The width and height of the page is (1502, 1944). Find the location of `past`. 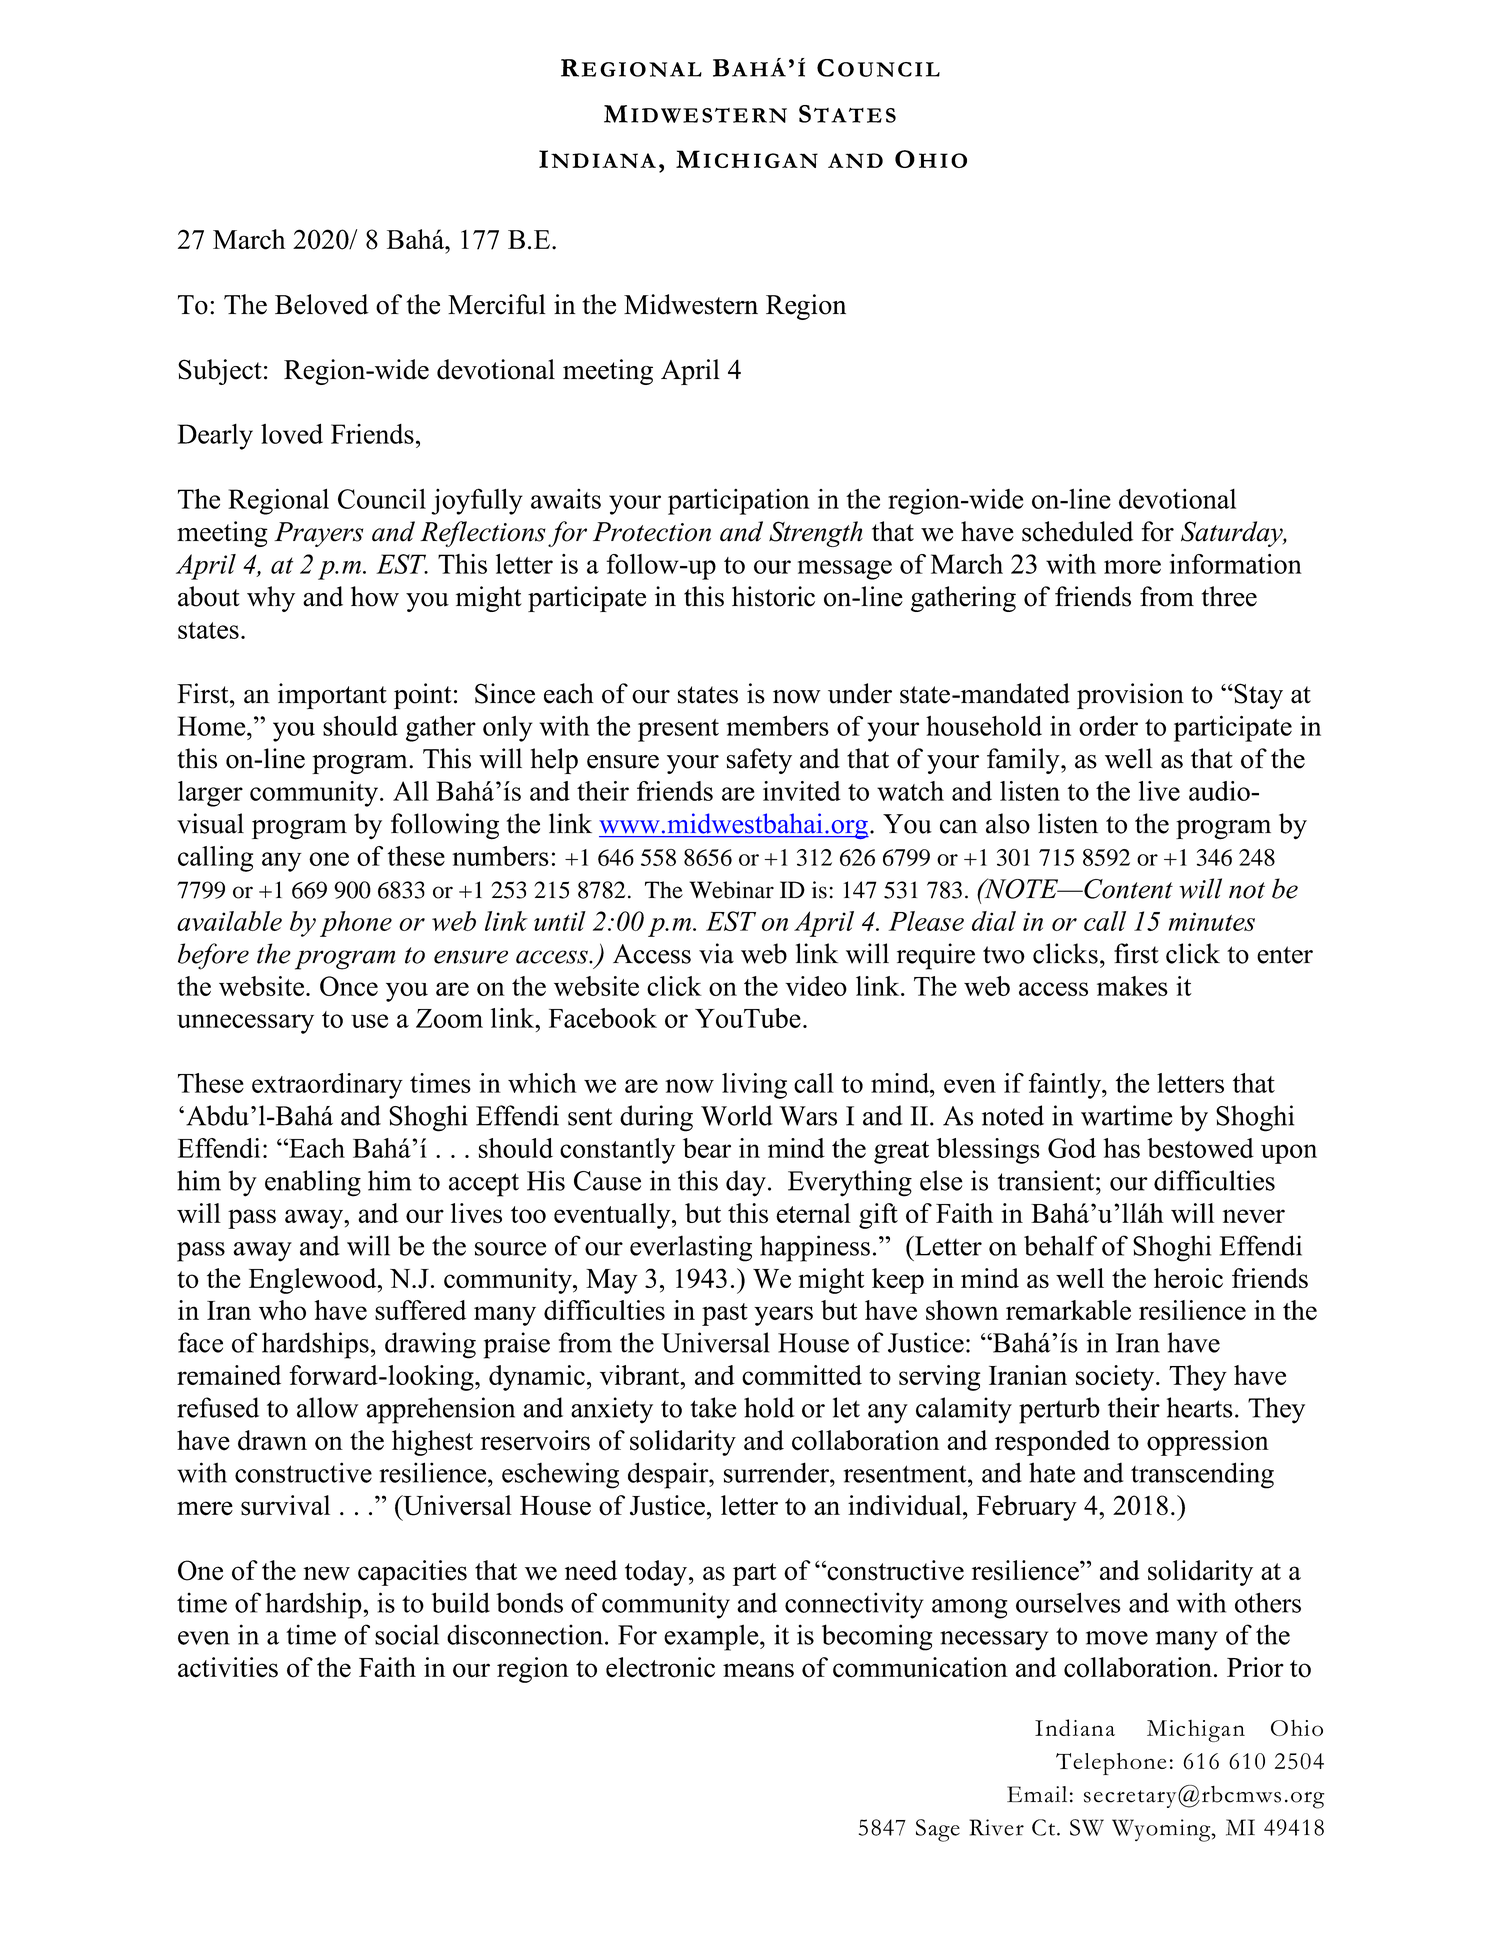

past is located at coordinates (725, 1314).
